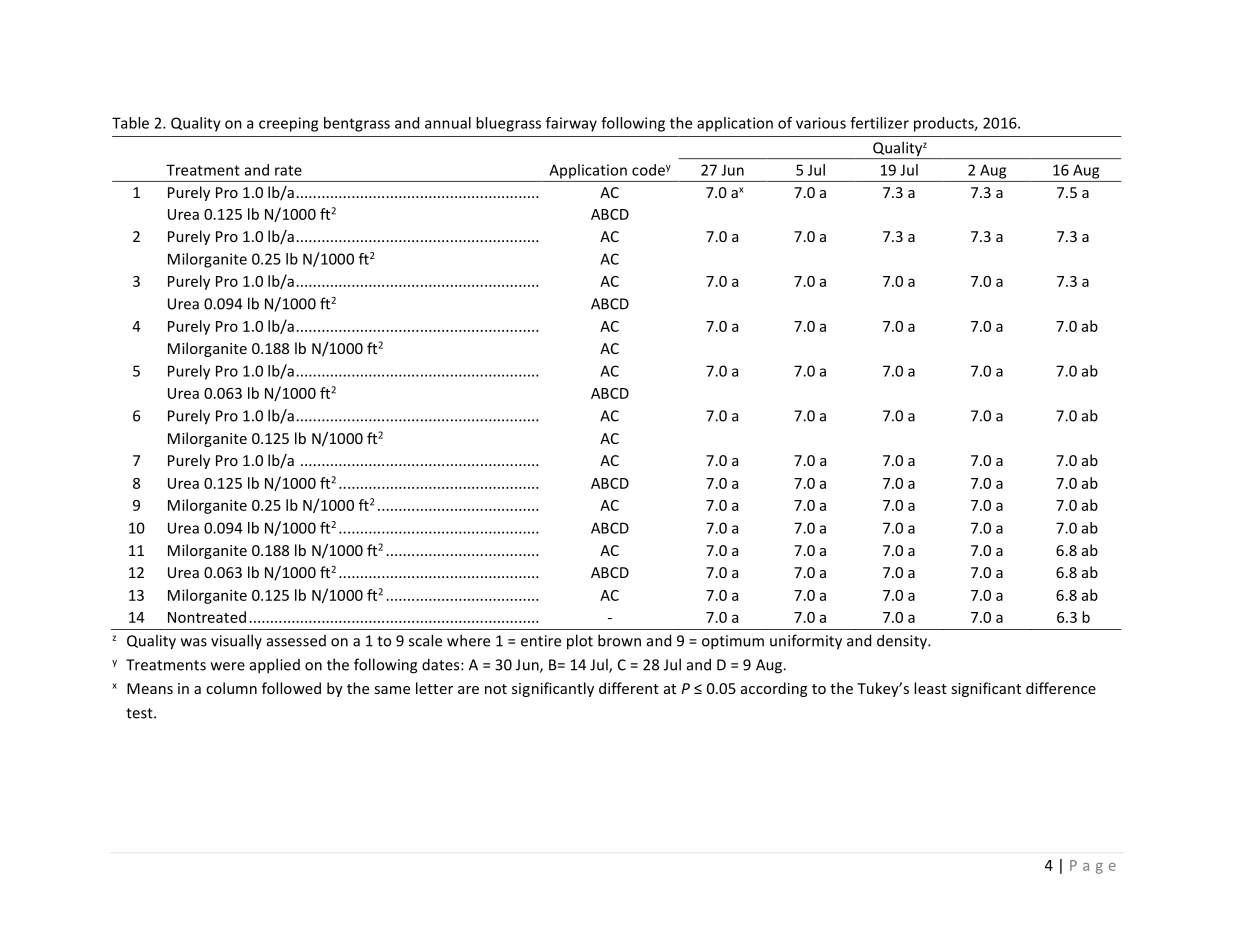  Describe the element at coordinates (236, 641) in the image. I see `visually` at that location.
